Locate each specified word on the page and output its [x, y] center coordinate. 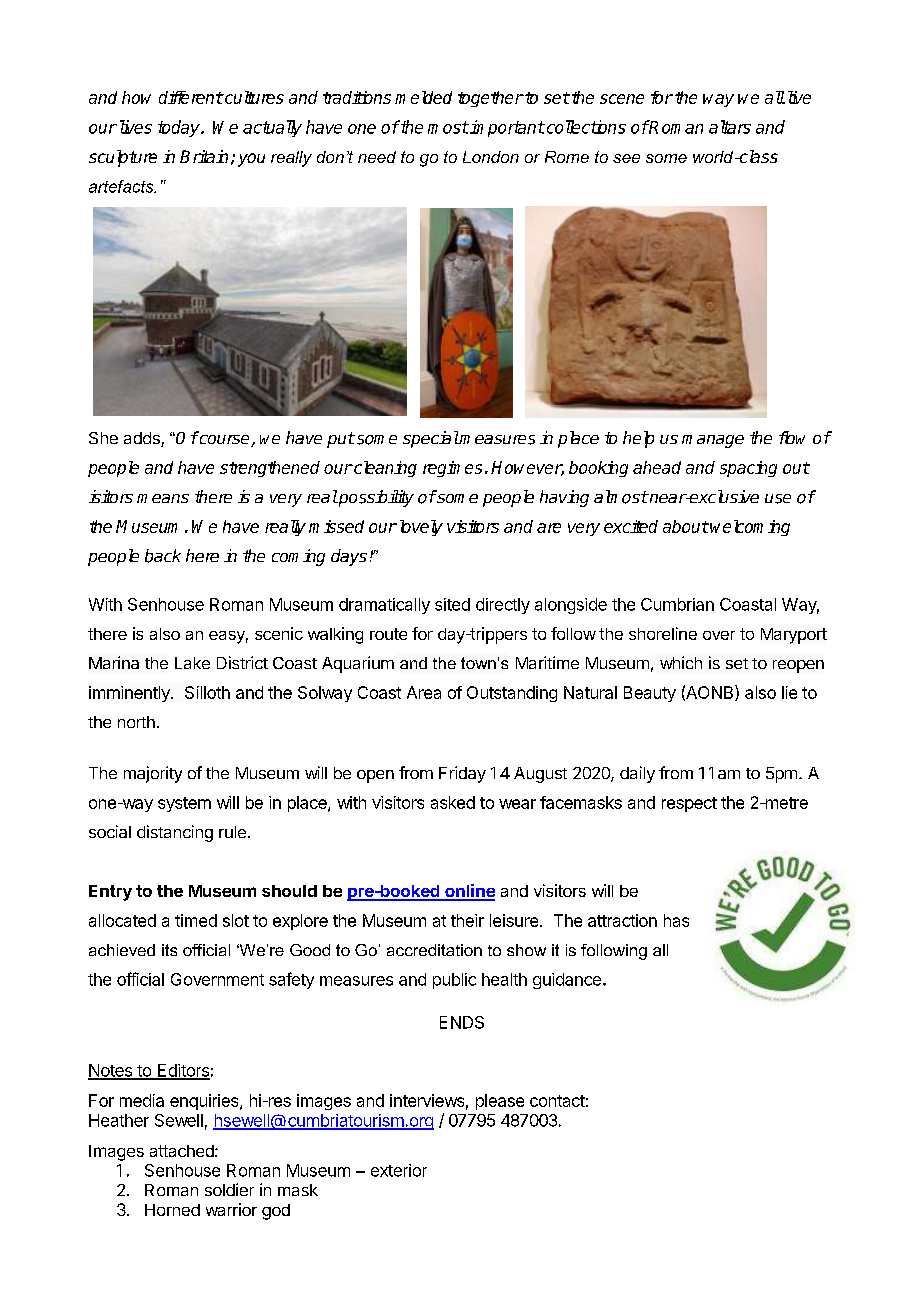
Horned [172, 1210]
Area [424, 692]
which [681, 662]
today [180, 128]
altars [730, 127]
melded [423, 97]
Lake [192, 663]
